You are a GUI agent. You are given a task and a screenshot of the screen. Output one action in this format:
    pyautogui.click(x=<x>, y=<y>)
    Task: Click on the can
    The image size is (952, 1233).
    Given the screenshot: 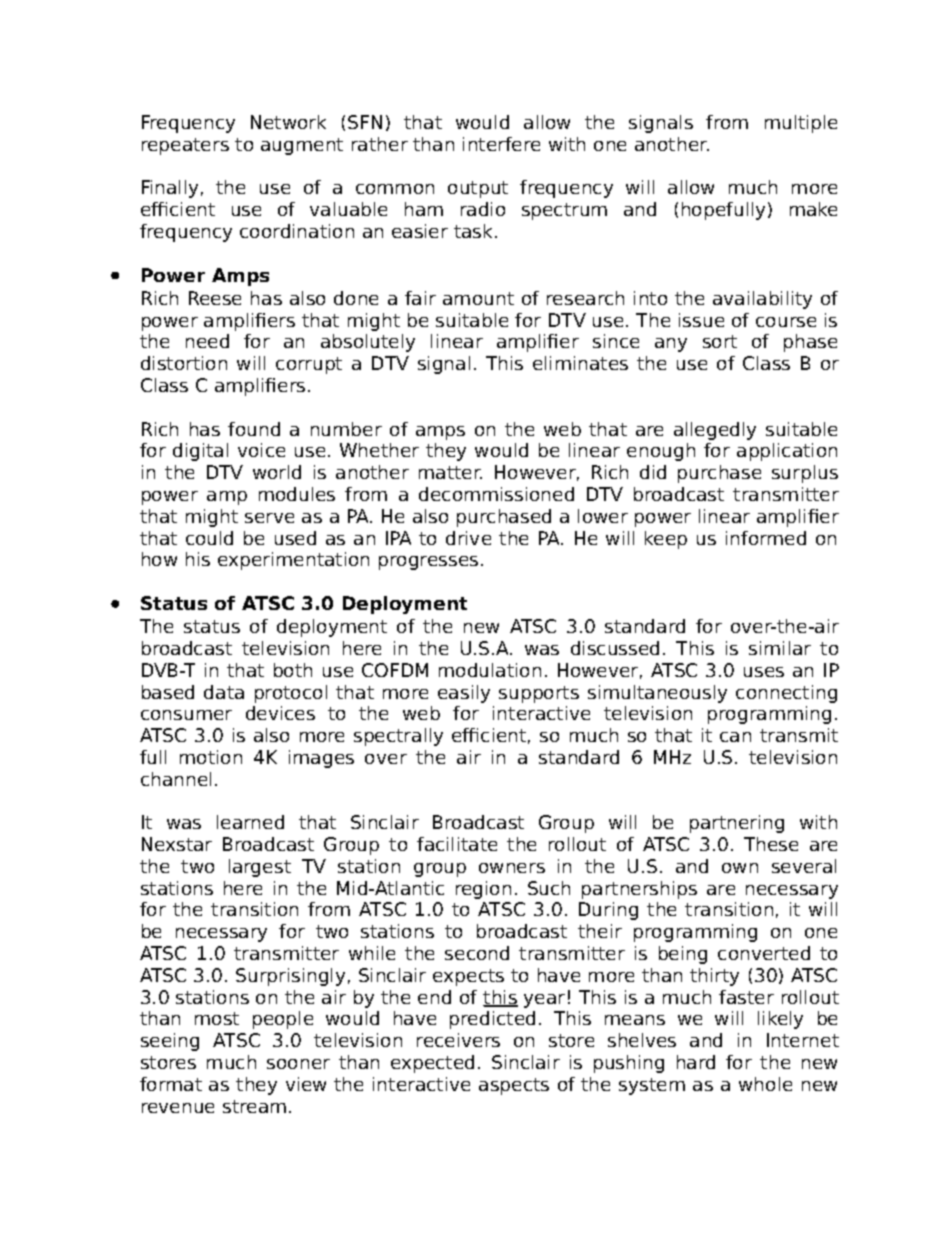 What is the action you would take?
    pyautogui.click(x=735, y=737)
